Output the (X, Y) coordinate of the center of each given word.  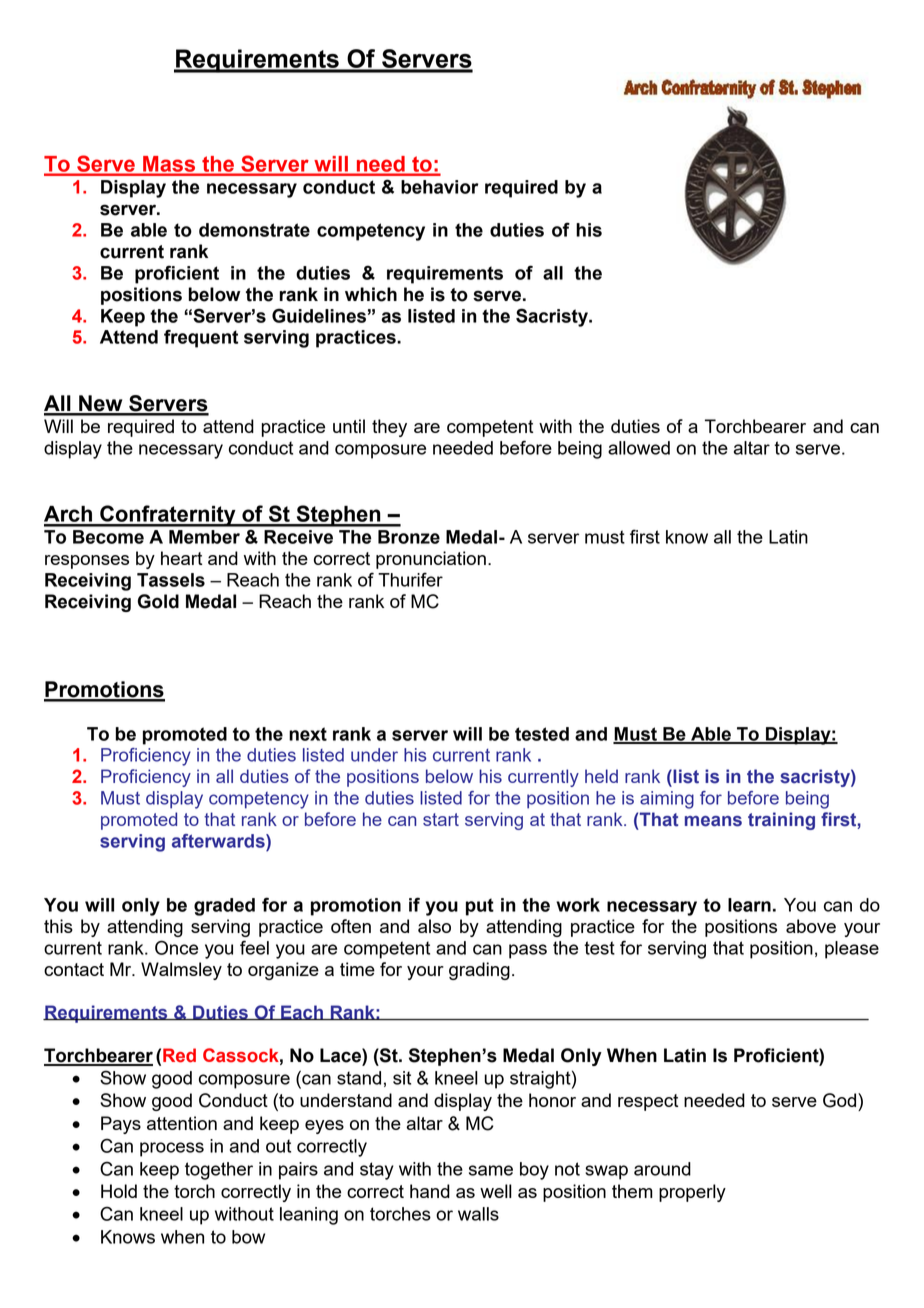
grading (479, 971)
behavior (440, 187)
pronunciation (431, 560)
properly (692, 1193)
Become (108, 537)
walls (478, 1214)
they (389, 428)
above (811, 926)
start (441, 819)
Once (176, 947)
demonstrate (254, 230)
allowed (639, 448)
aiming (667, 800)
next (308, 734)
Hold (119, 1191)
